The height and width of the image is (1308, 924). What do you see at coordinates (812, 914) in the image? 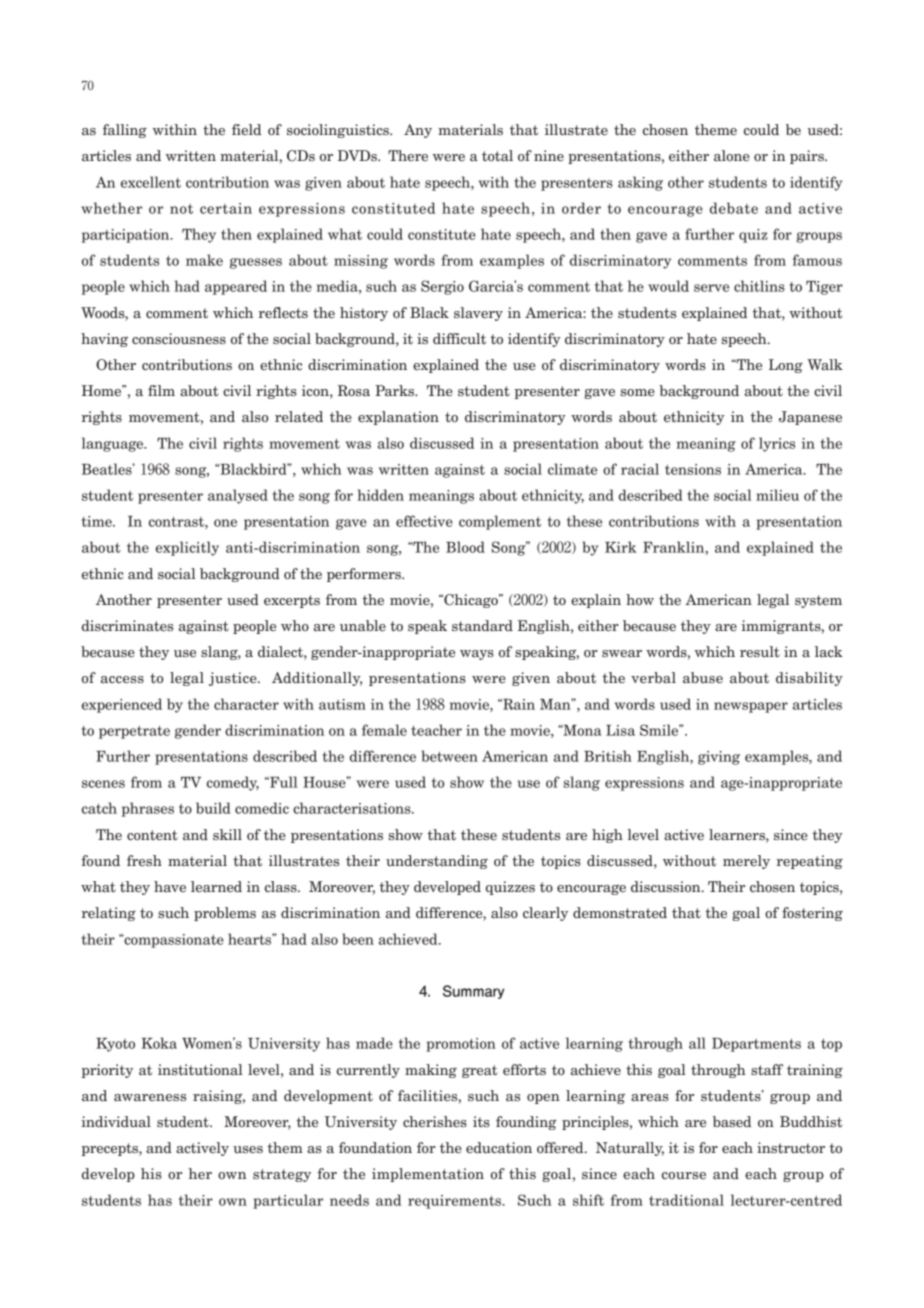
I see `fostering` at bounding box center [812, 914].
